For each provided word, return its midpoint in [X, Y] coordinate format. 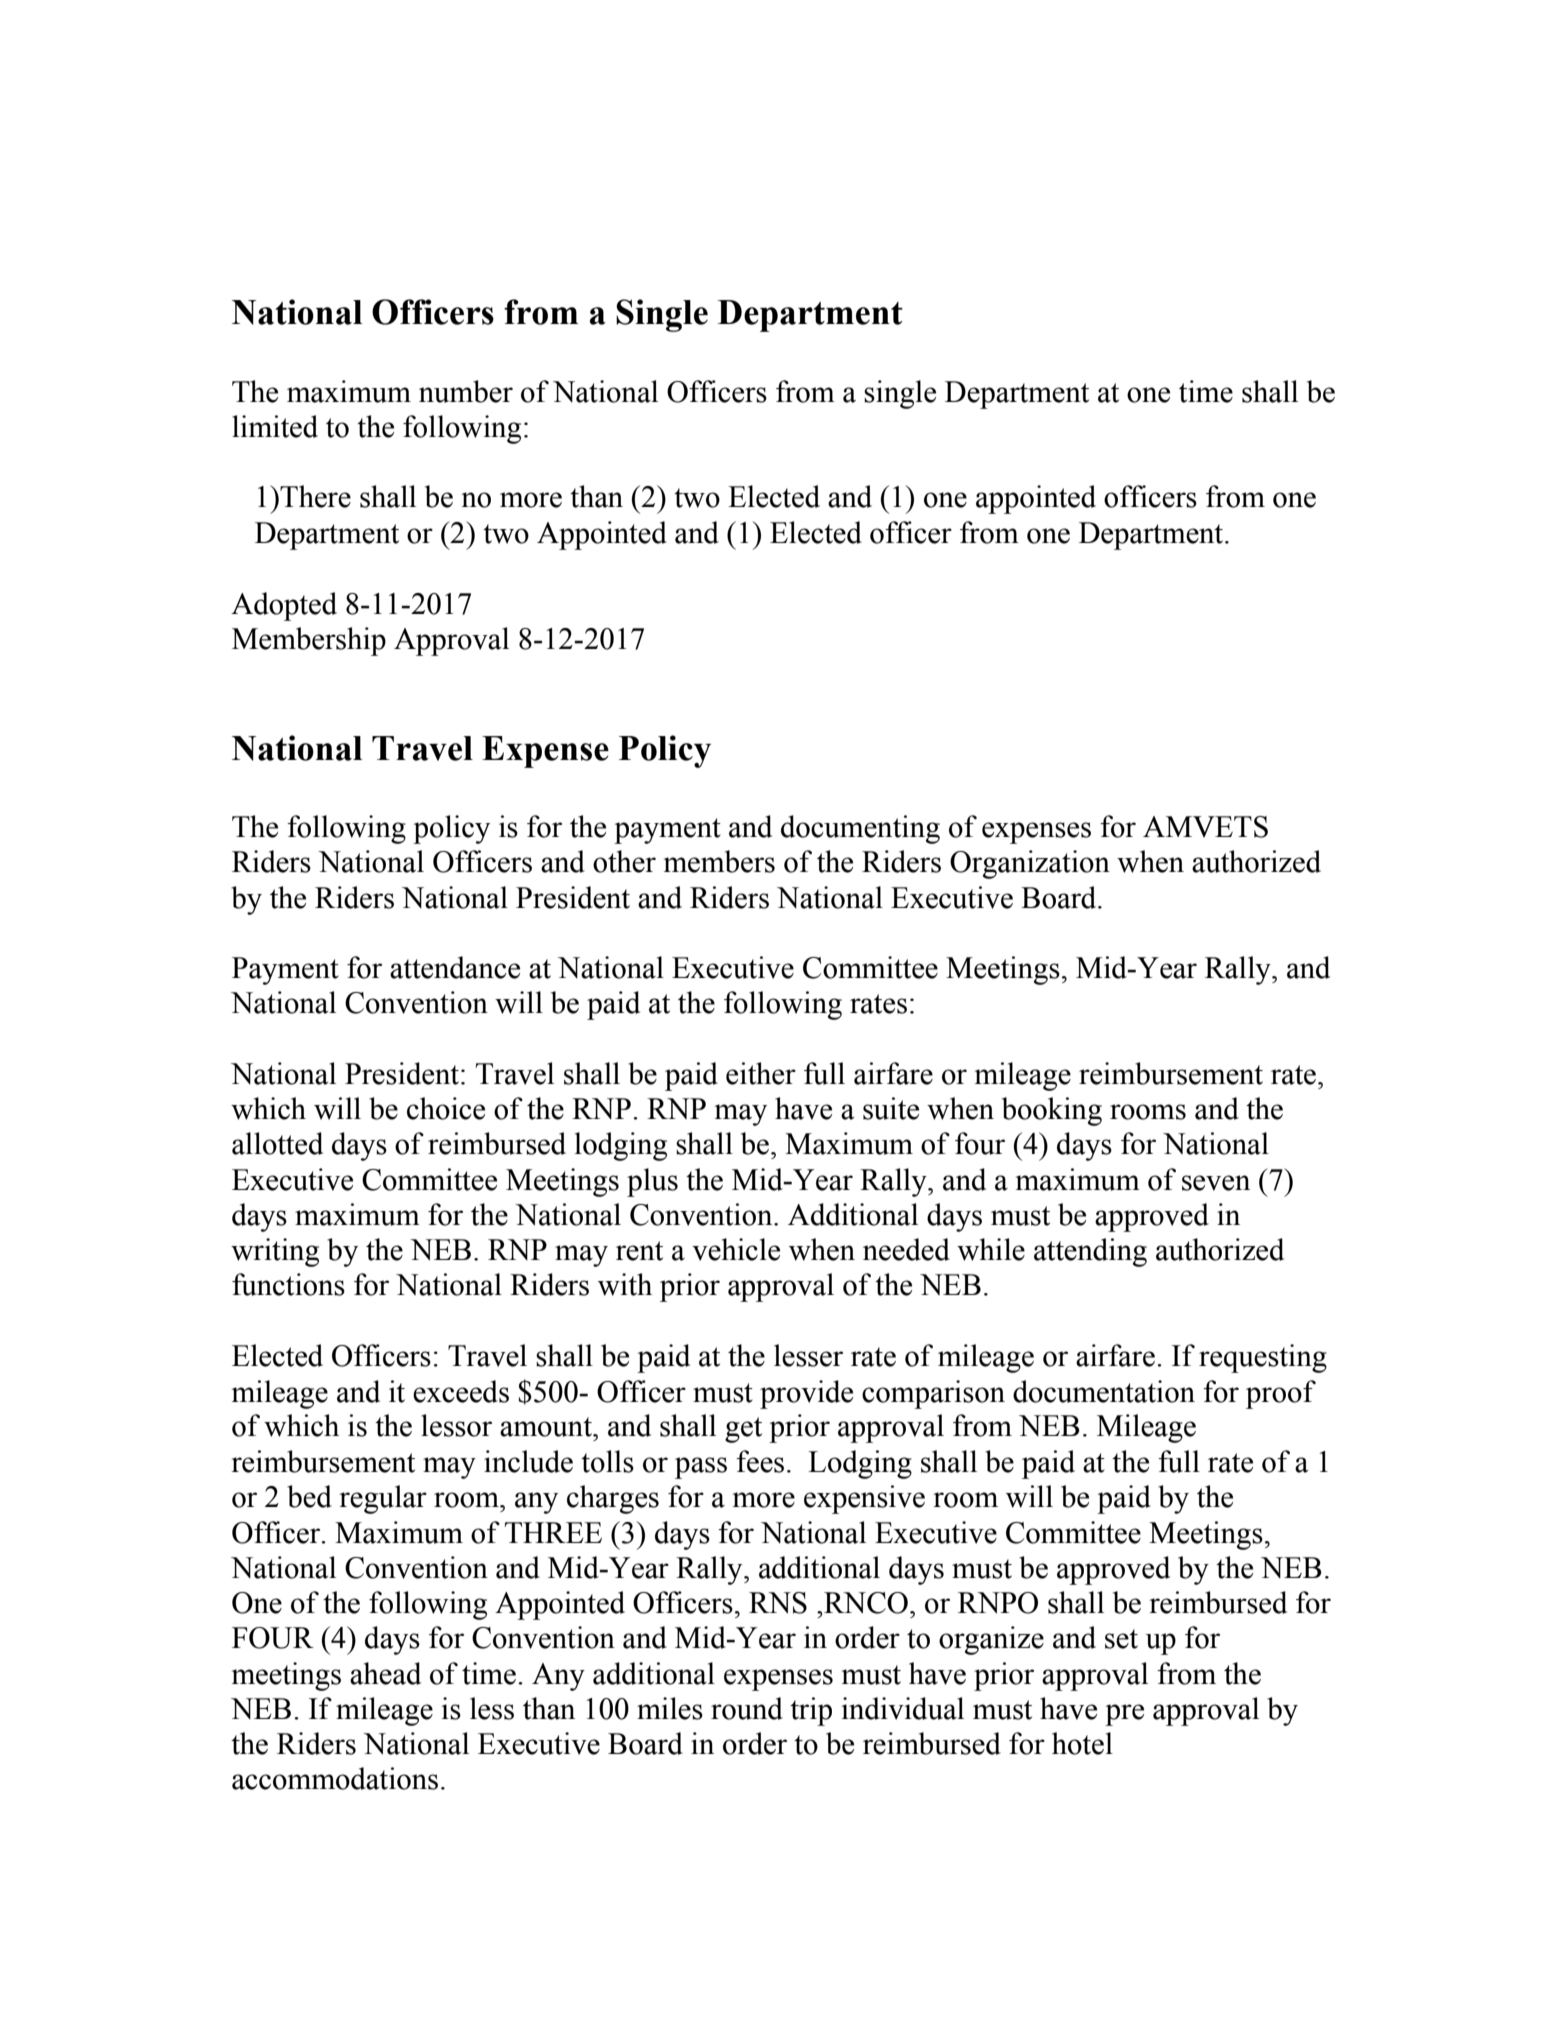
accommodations [335, 1778]
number [466, 391]
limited [275, 426]
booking [1052, 1111]
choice [446, 1108]
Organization [1030, 864]
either [761, 1073]
